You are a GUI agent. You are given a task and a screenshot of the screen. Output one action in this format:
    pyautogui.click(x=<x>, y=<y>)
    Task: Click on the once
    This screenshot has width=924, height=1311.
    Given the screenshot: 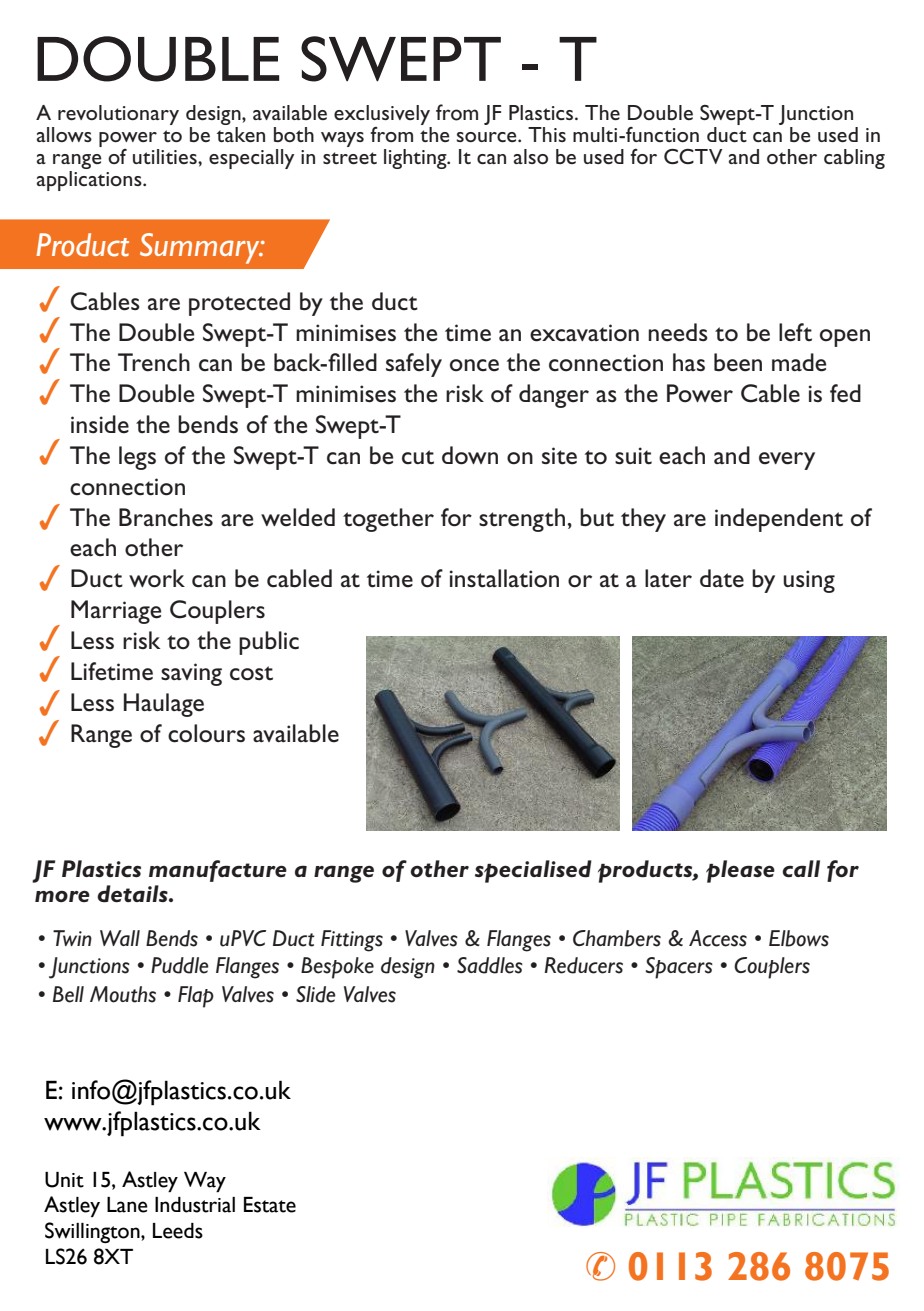 What is the action you would take?
    pyautogui.click(x=474, y=365)
